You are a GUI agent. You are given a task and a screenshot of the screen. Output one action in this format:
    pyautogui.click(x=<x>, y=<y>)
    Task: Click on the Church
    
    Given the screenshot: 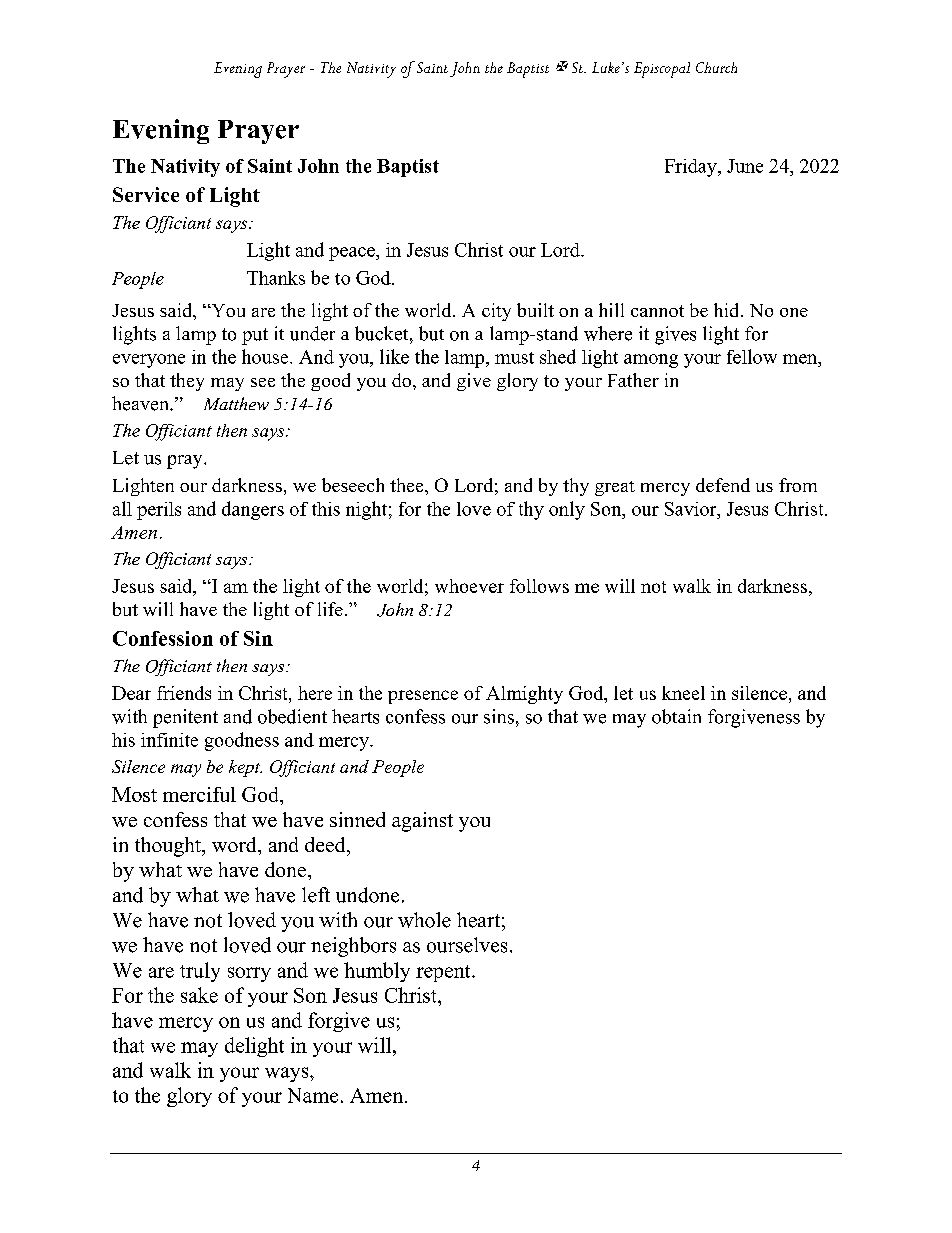 What is the action you would take?
    pyautogui.click(x=716, y=67)
